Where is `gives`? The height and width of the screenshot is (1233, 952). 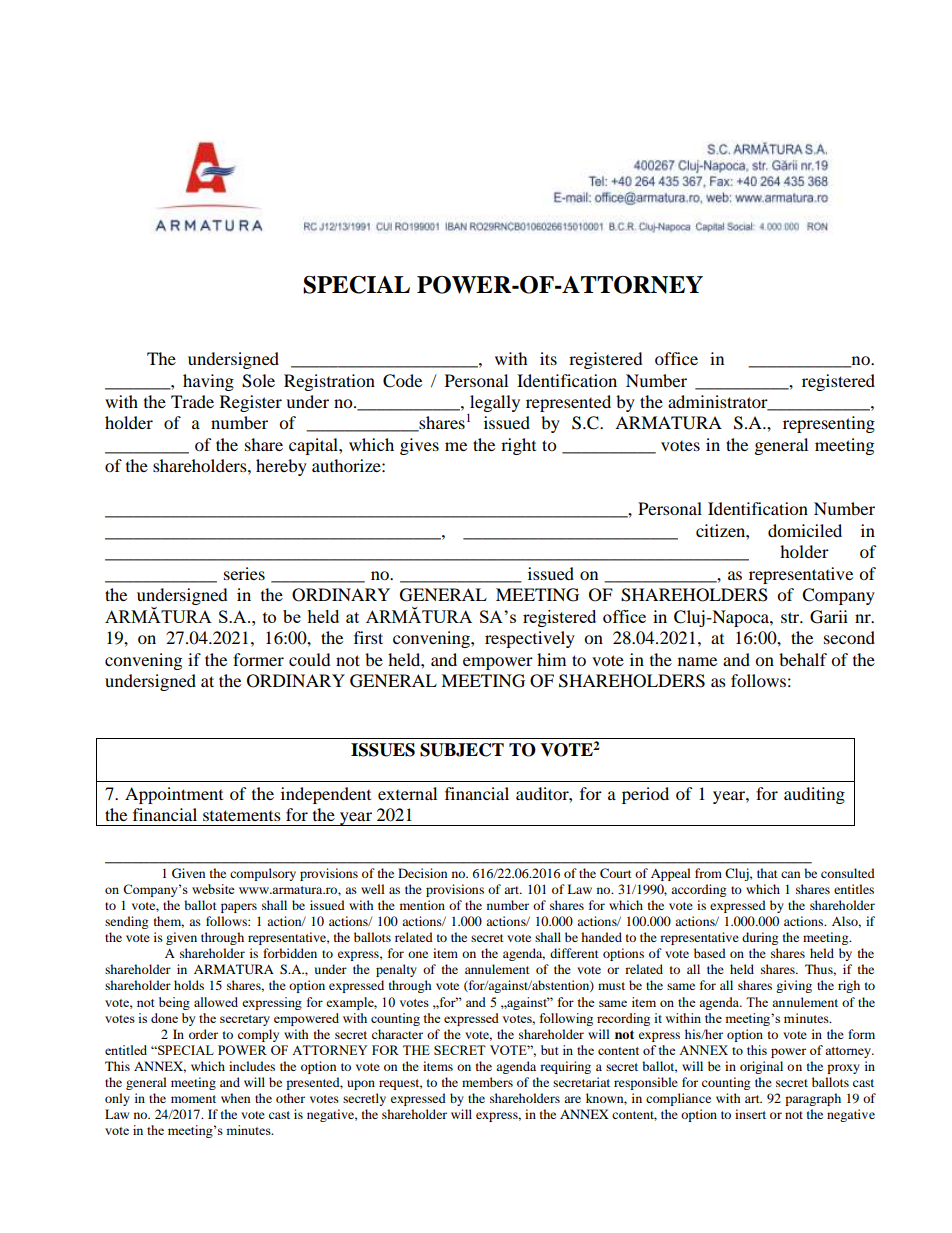 gives is located at coordinates (419, 446).
